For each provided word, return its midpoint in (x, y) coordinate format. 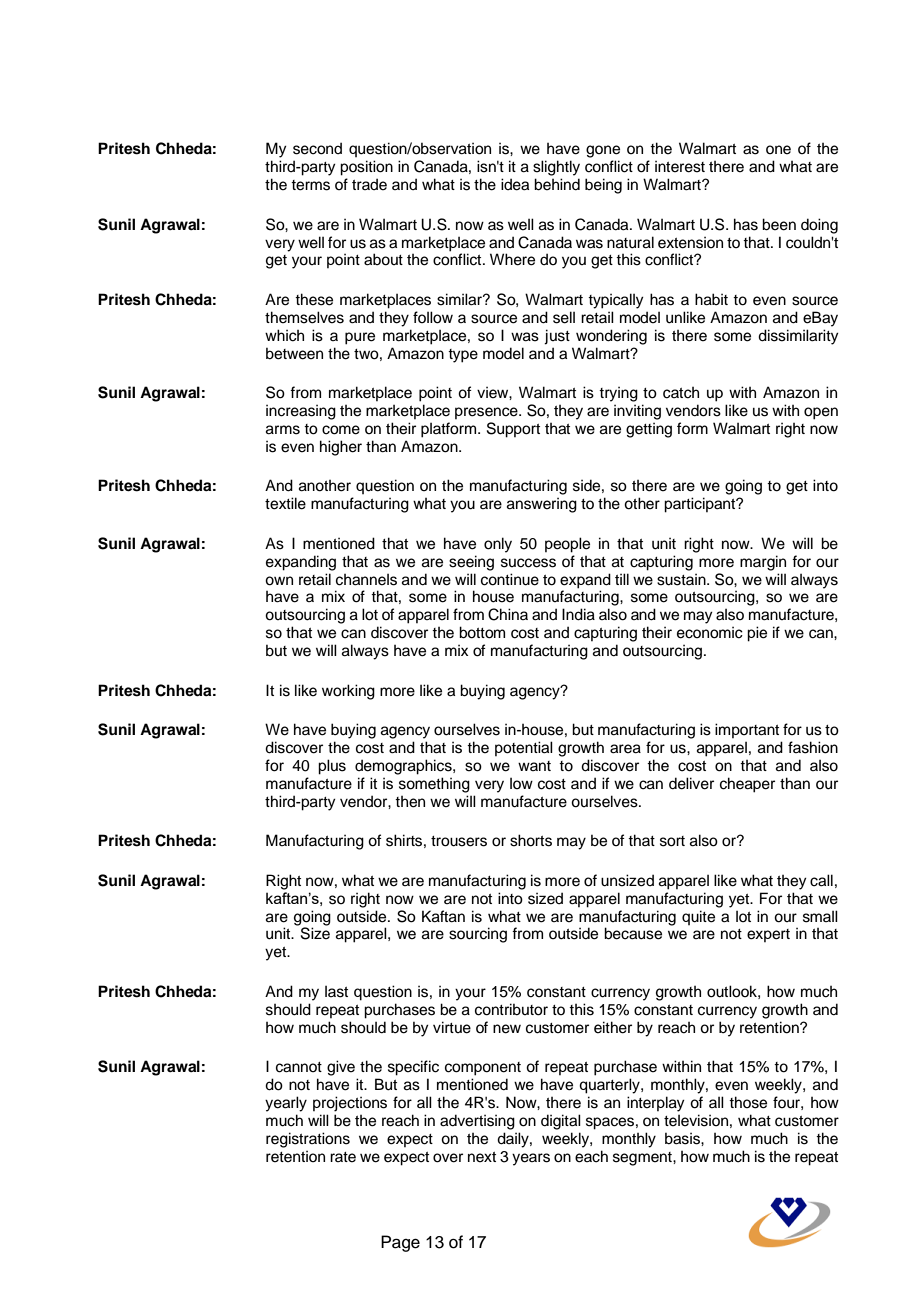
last (336, 992)
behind (557, 184)
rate (343, 1157)
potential (524, 748)
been (779, 224)
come (341, 430)
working (348, 692)
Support (513, 430)
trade (369, 184)
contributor (511, 1009)
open (821, 413)
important (747, 730)
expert (768, 935)
